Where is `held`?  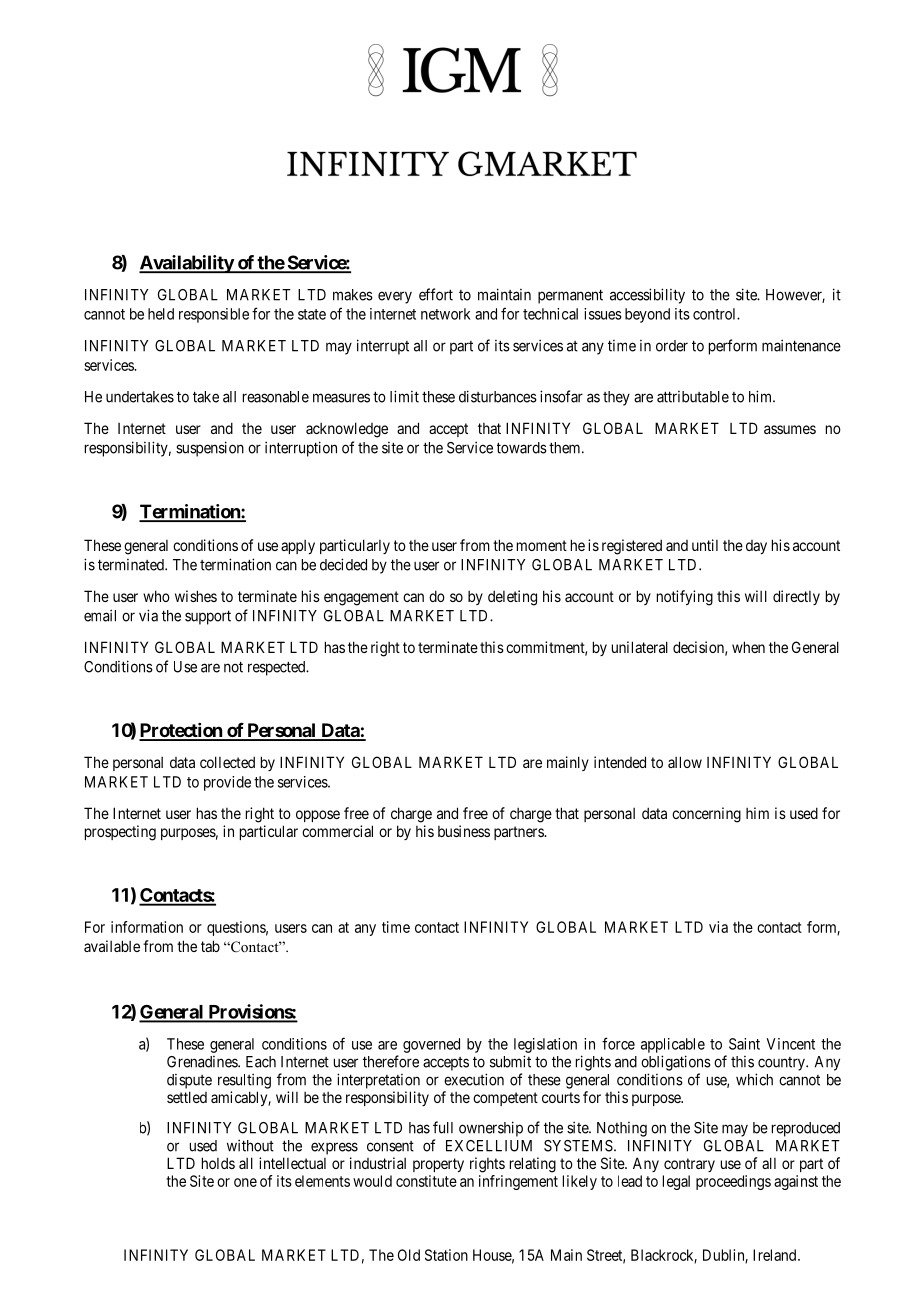
held is located at coordinates (161, 314).
